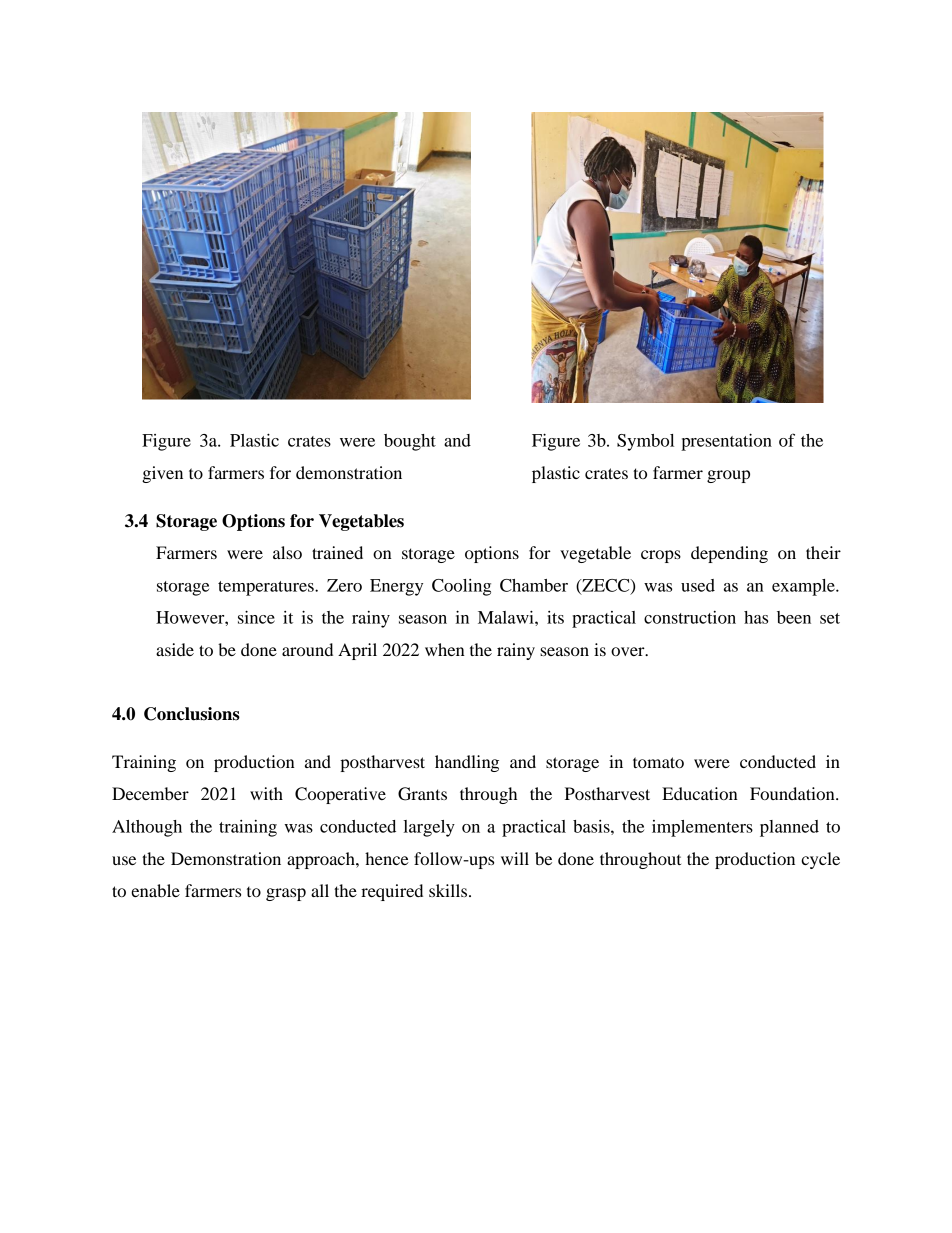  Describe the element at coordinates (162, 474) in the screenshot. I see `given` at that location.
